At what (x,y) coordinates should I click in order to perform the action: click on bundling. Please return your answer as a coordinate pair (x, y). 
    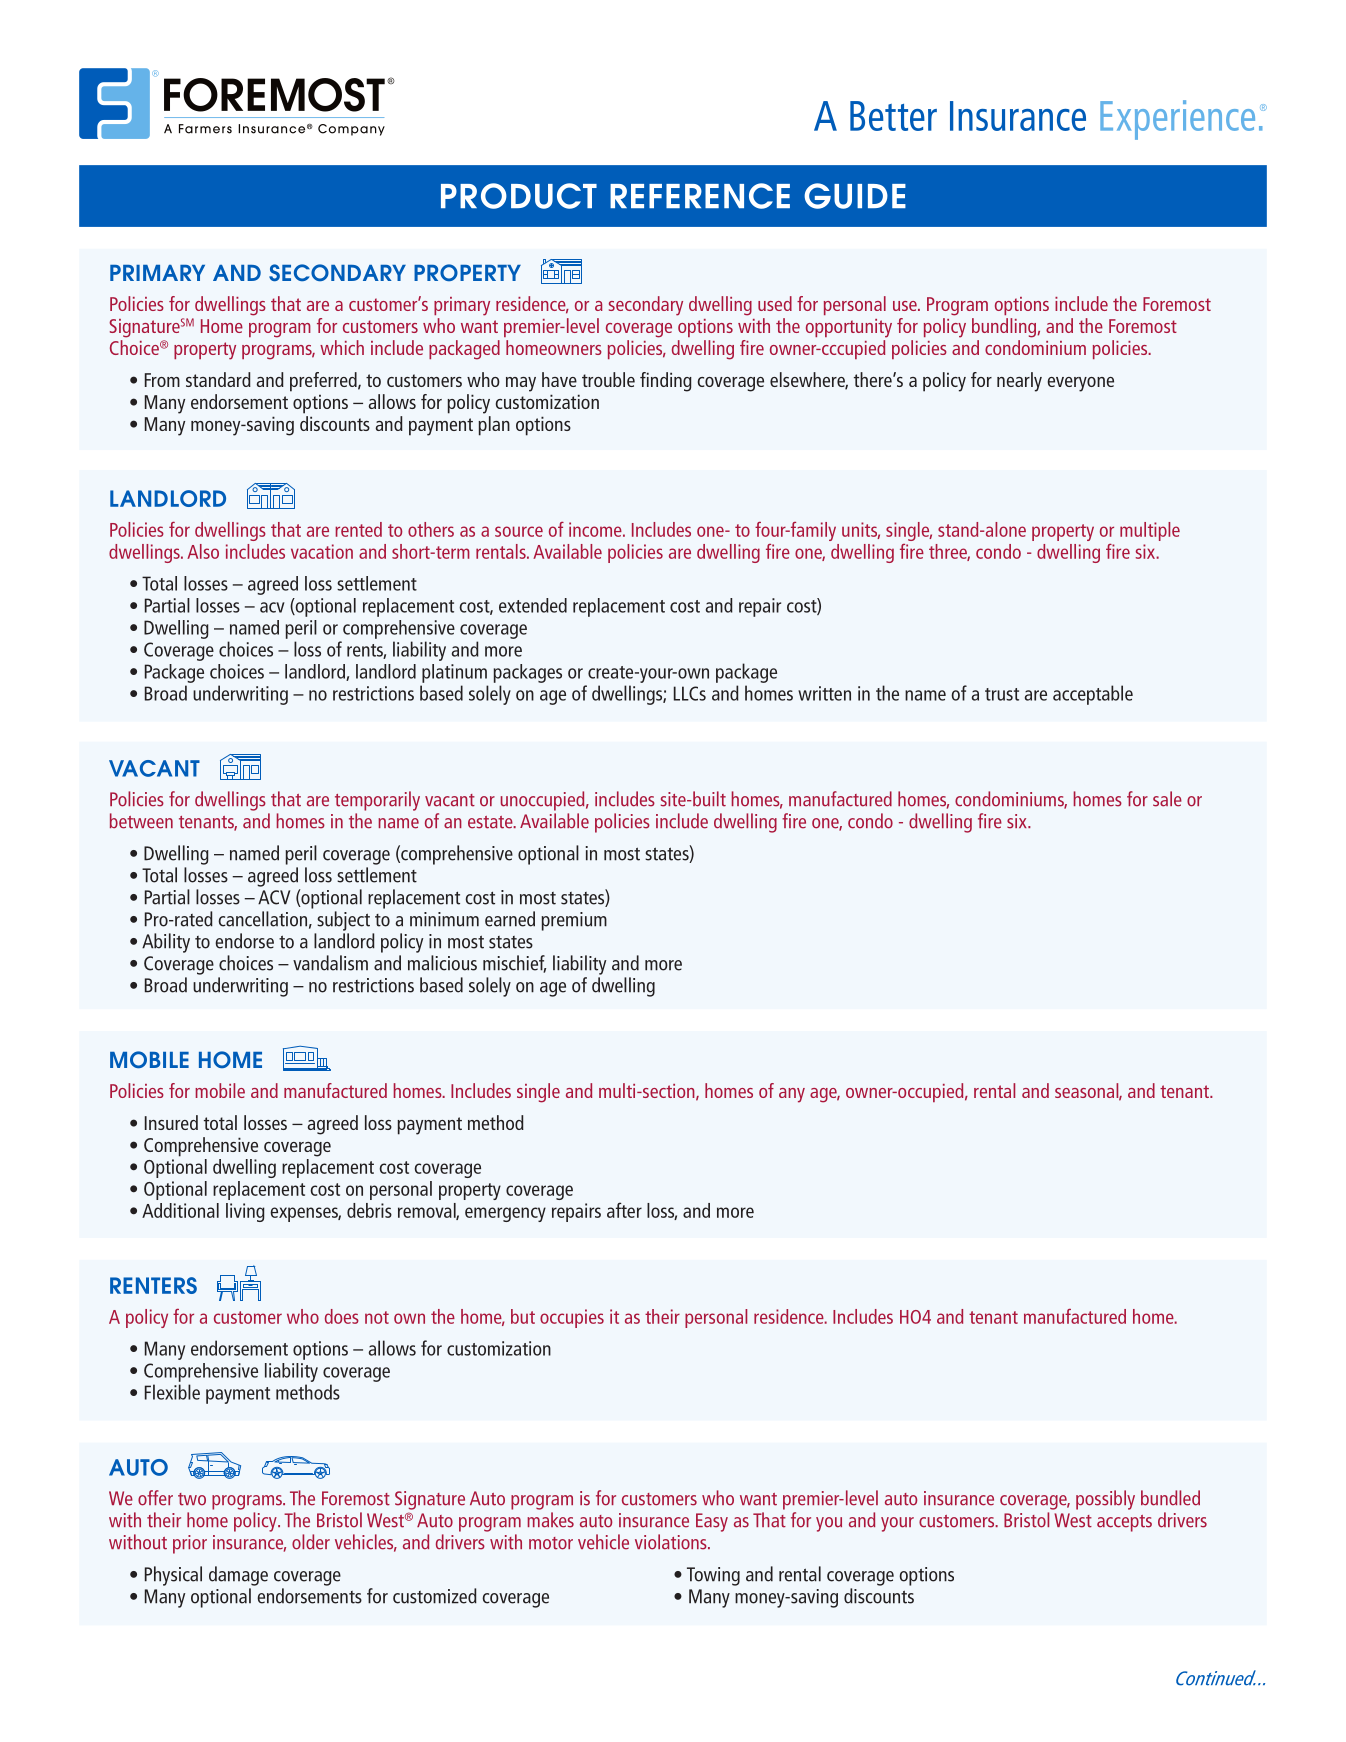
    Looking at the image, I should click on (1004, 328).
